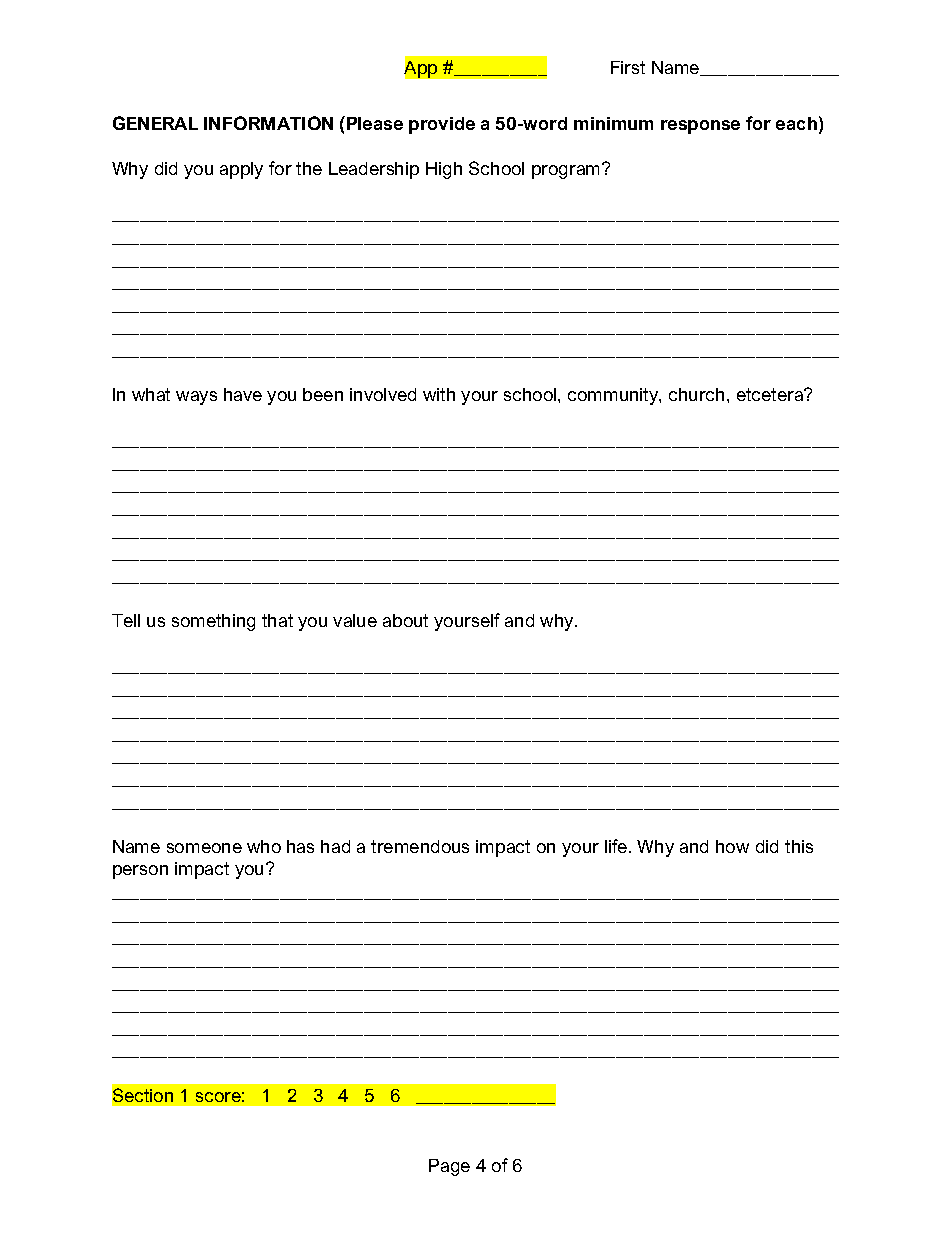 The image size is (952, 1233). What do you see at coordinates (155, 123) in the image?
I see `GENERAL` at bounding box center [155, 123].
